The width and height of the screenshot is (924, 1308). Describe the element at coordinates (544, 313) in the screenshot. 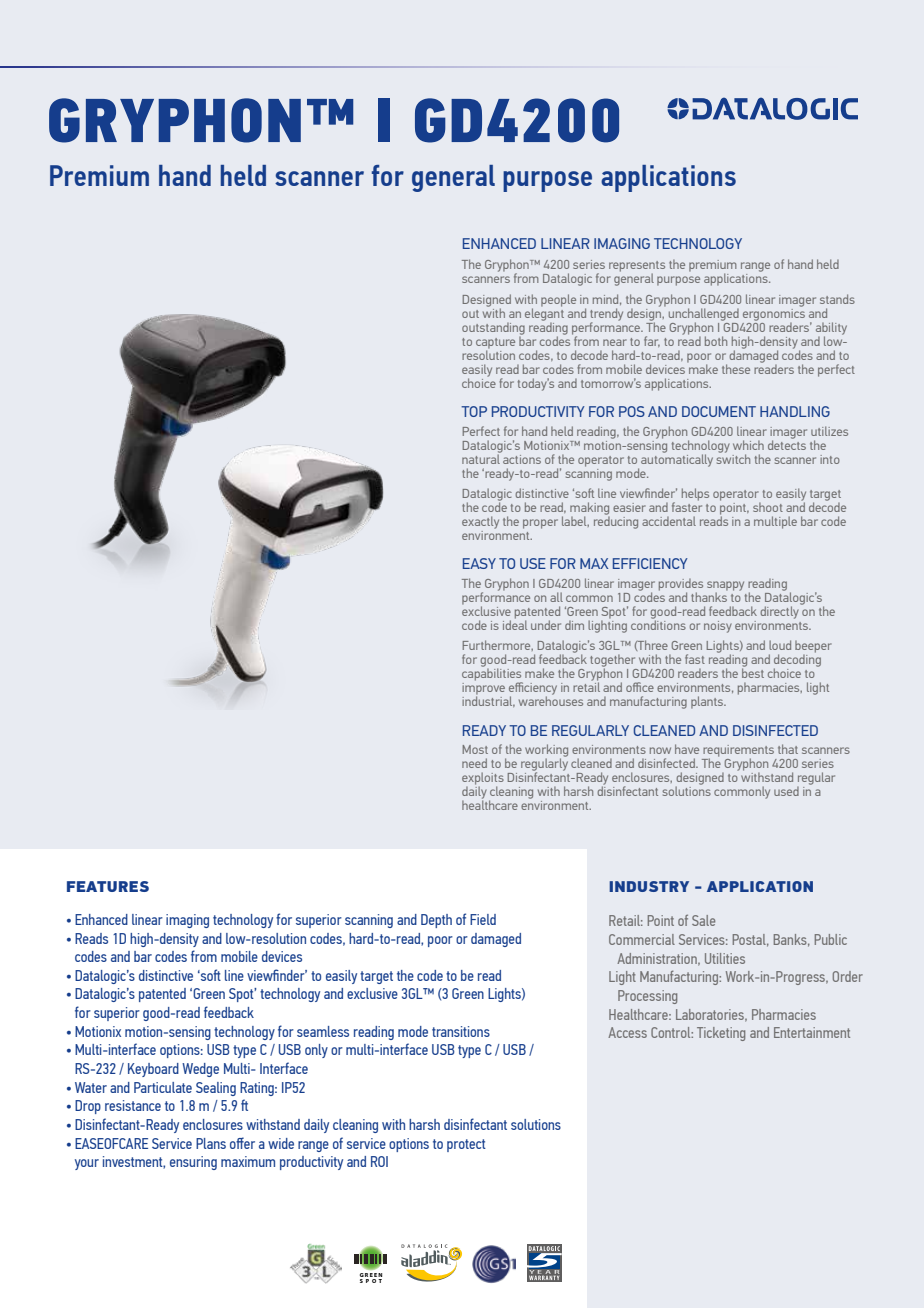

I see `elegant` at that location.
